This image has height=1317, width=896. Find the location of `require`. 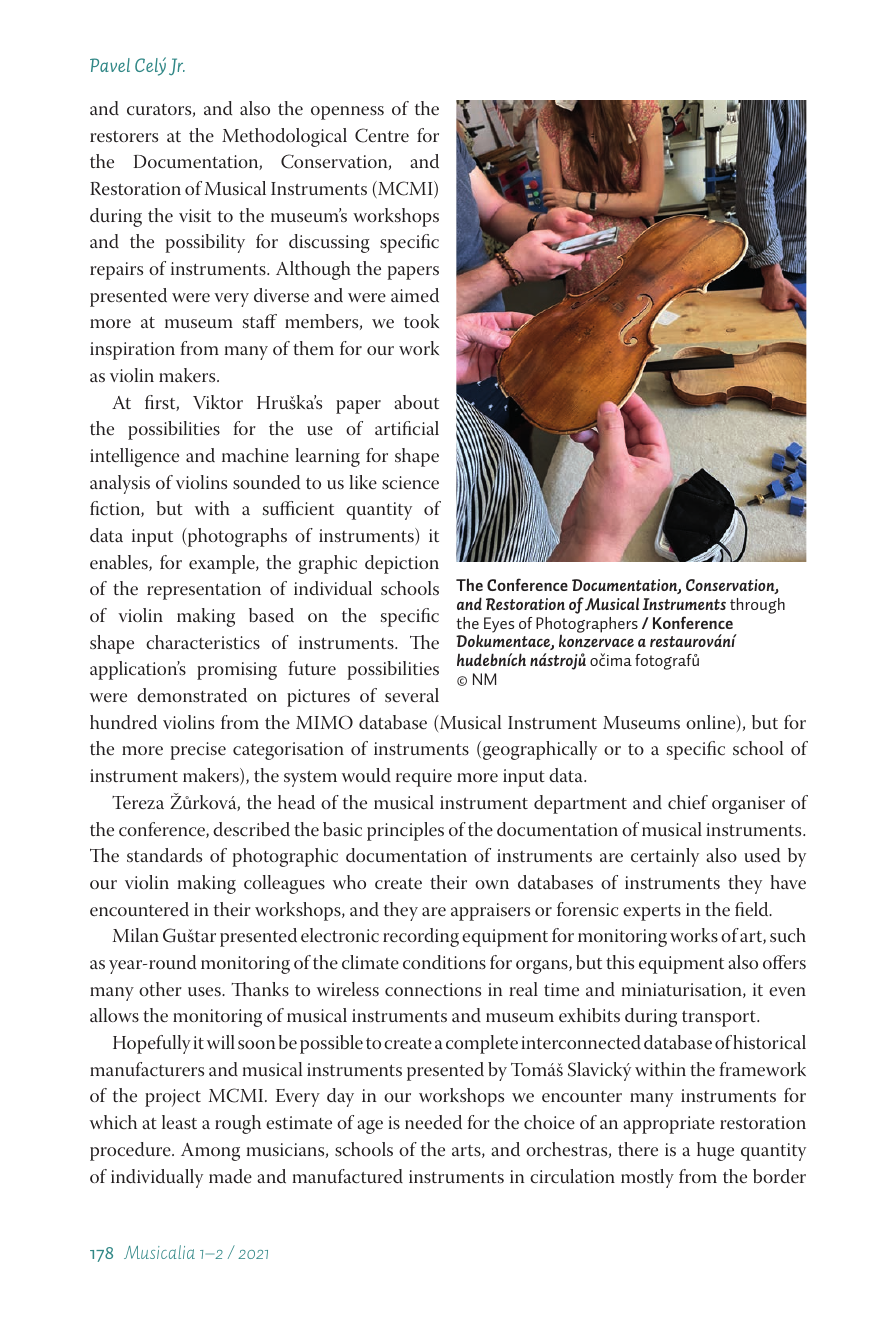

require is located at coordinates (424, 778).
